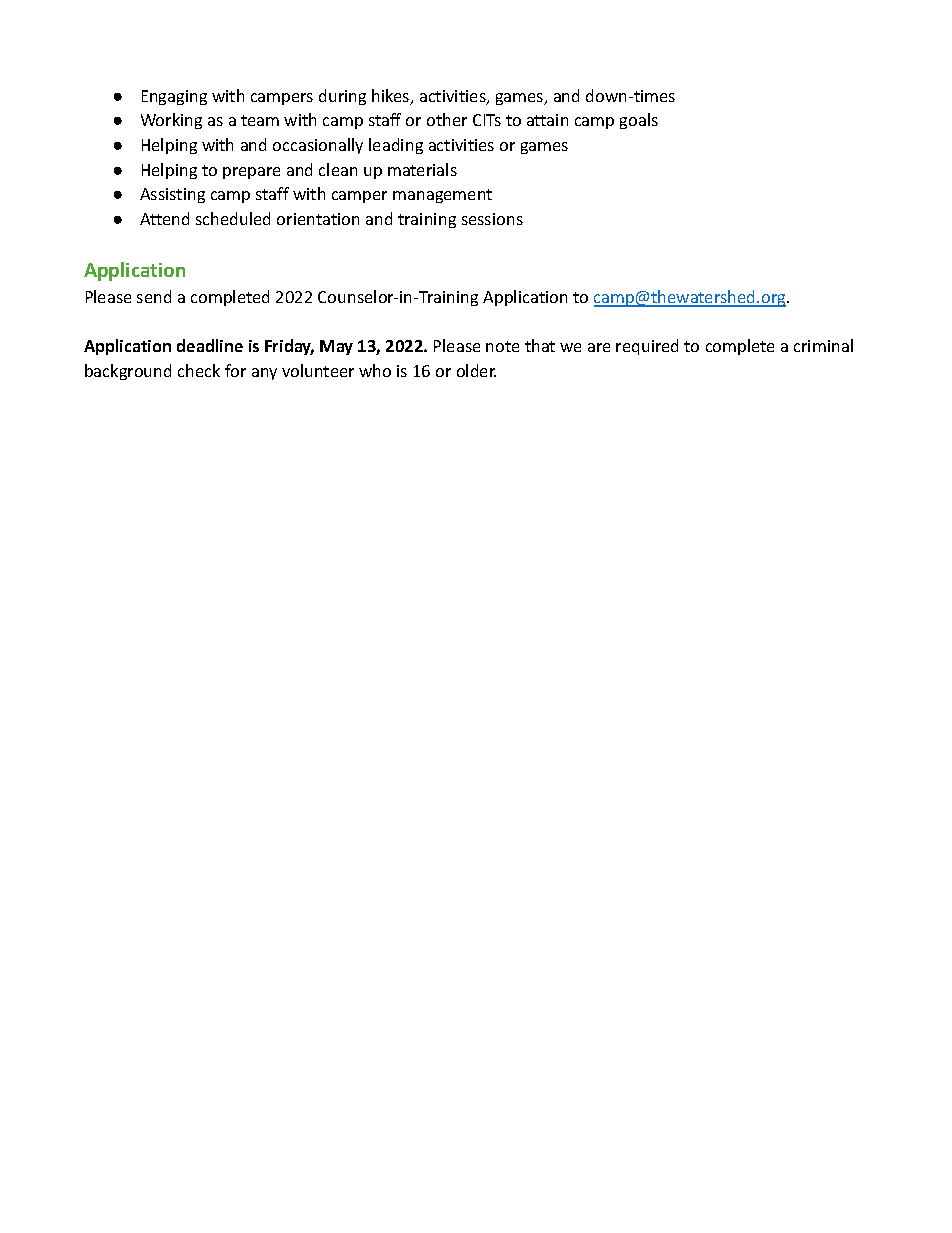  I want to click on other, so click(447, 119).
